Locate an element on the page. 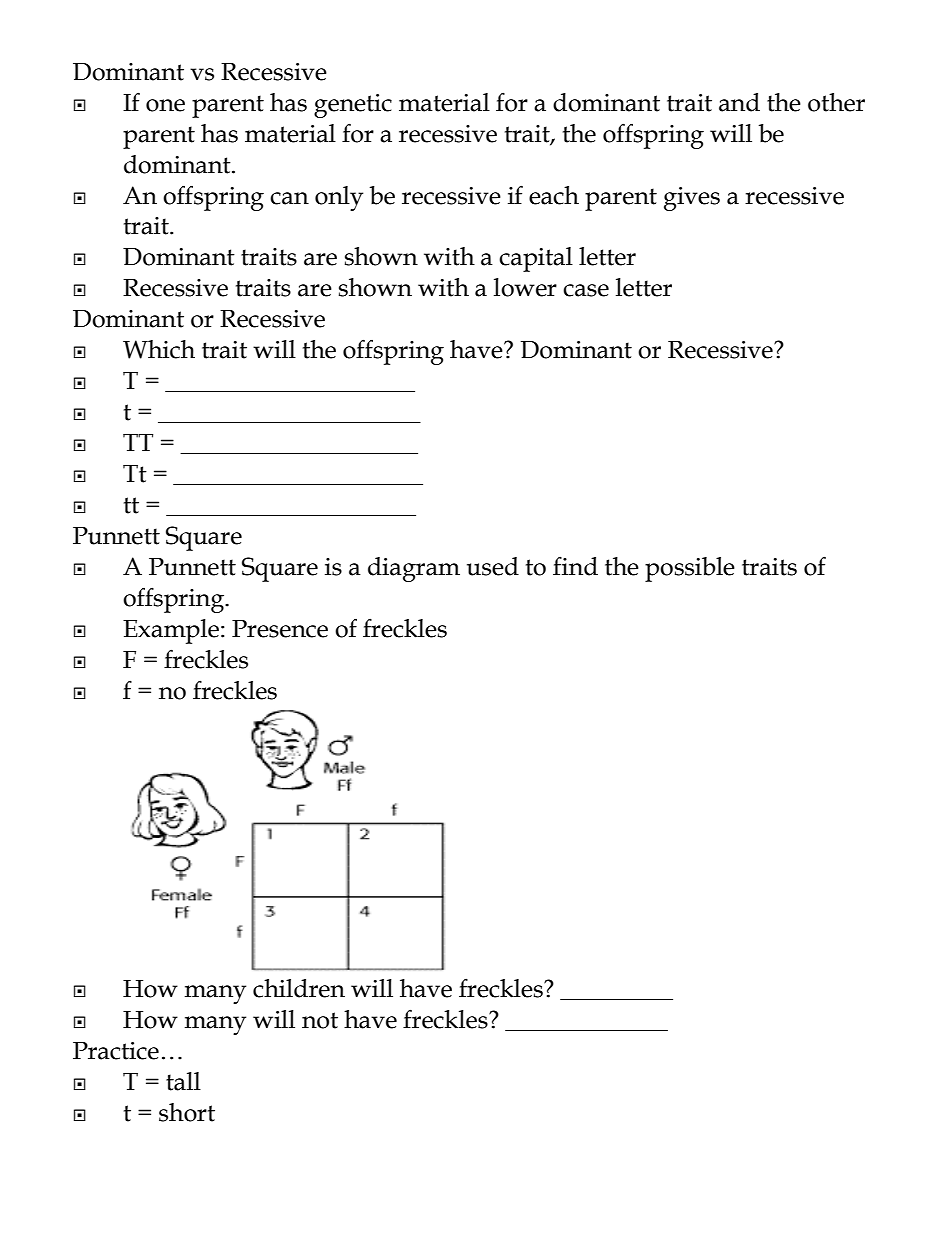 The height and width of the page is (1233, 952). possible is located at coordinates (690, 569).
